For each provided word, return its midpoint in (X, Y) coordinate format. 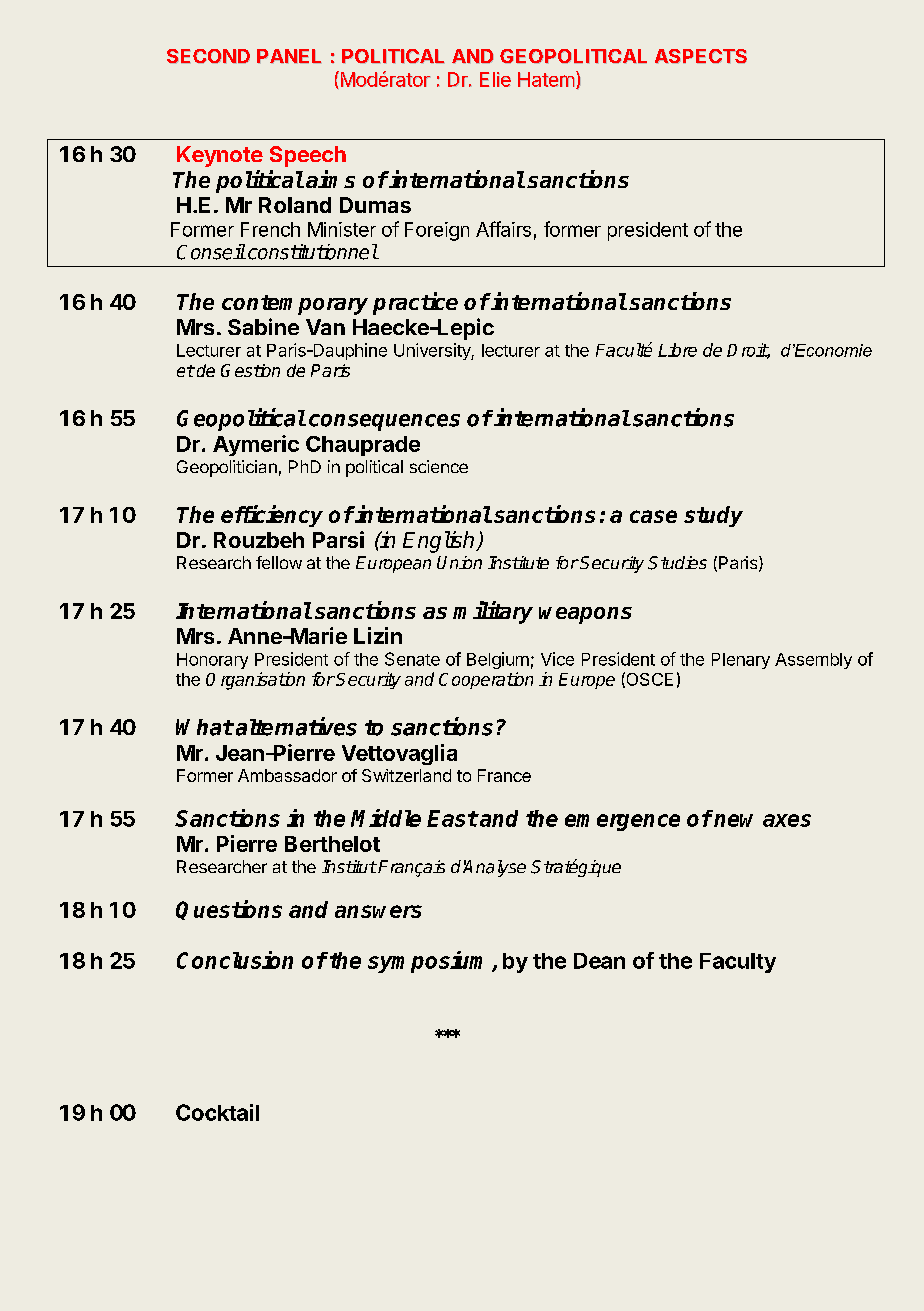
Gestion (250, 370)
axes (787, 820)
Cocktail (217, 1112)
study (713, 516)
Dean (599, 961)
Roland (295, 205)
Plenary (741, 661)
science (439, 466)
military (493, 612)
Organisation (255, 681)
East (452, 818)
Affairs (503, 229)
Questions (229, 910)
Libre (677, 350)
